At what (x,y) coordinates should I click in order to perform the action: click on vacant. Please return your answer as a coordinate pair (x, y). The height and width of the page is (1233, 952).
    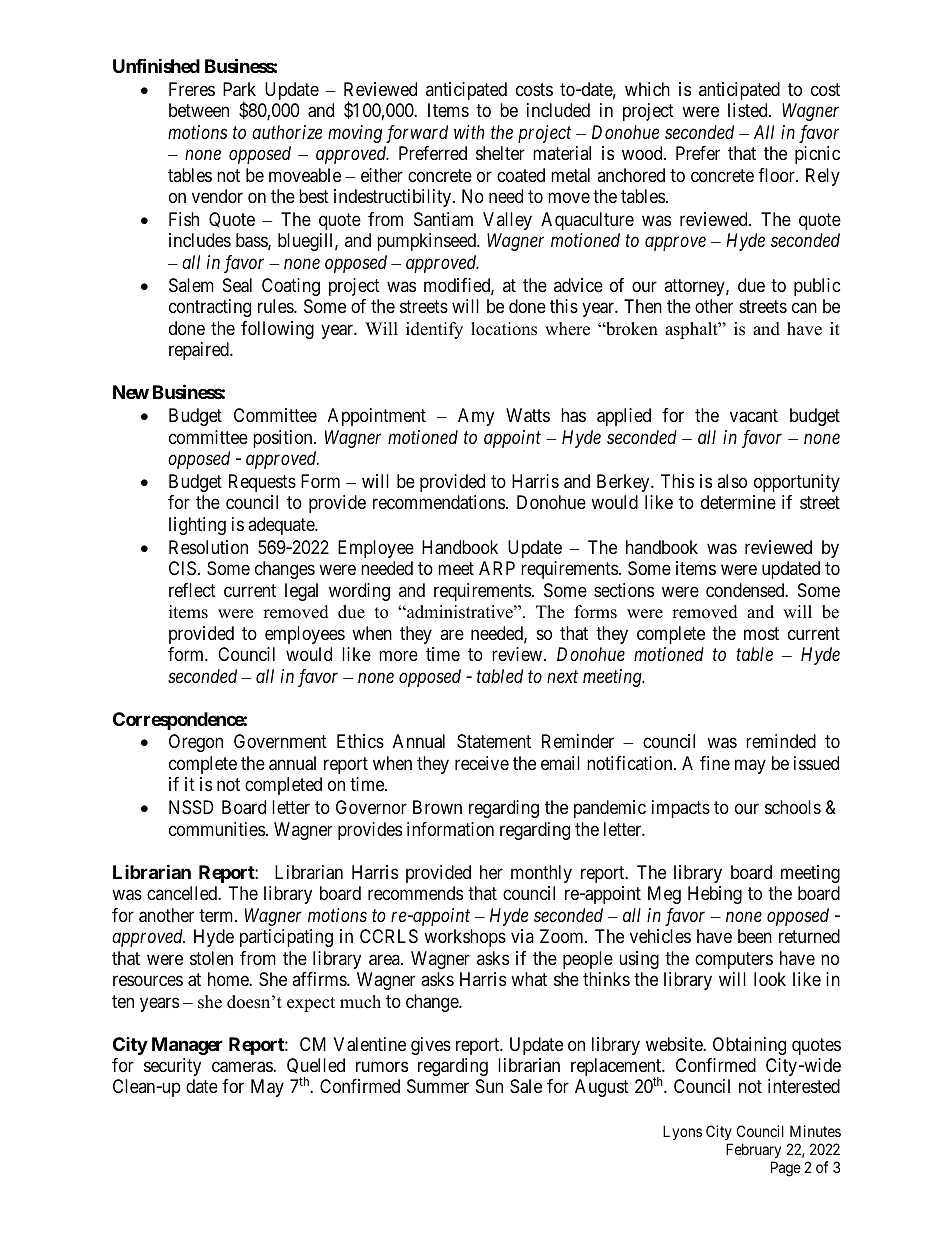
    Looking at the image, I should click on (754, 416).
